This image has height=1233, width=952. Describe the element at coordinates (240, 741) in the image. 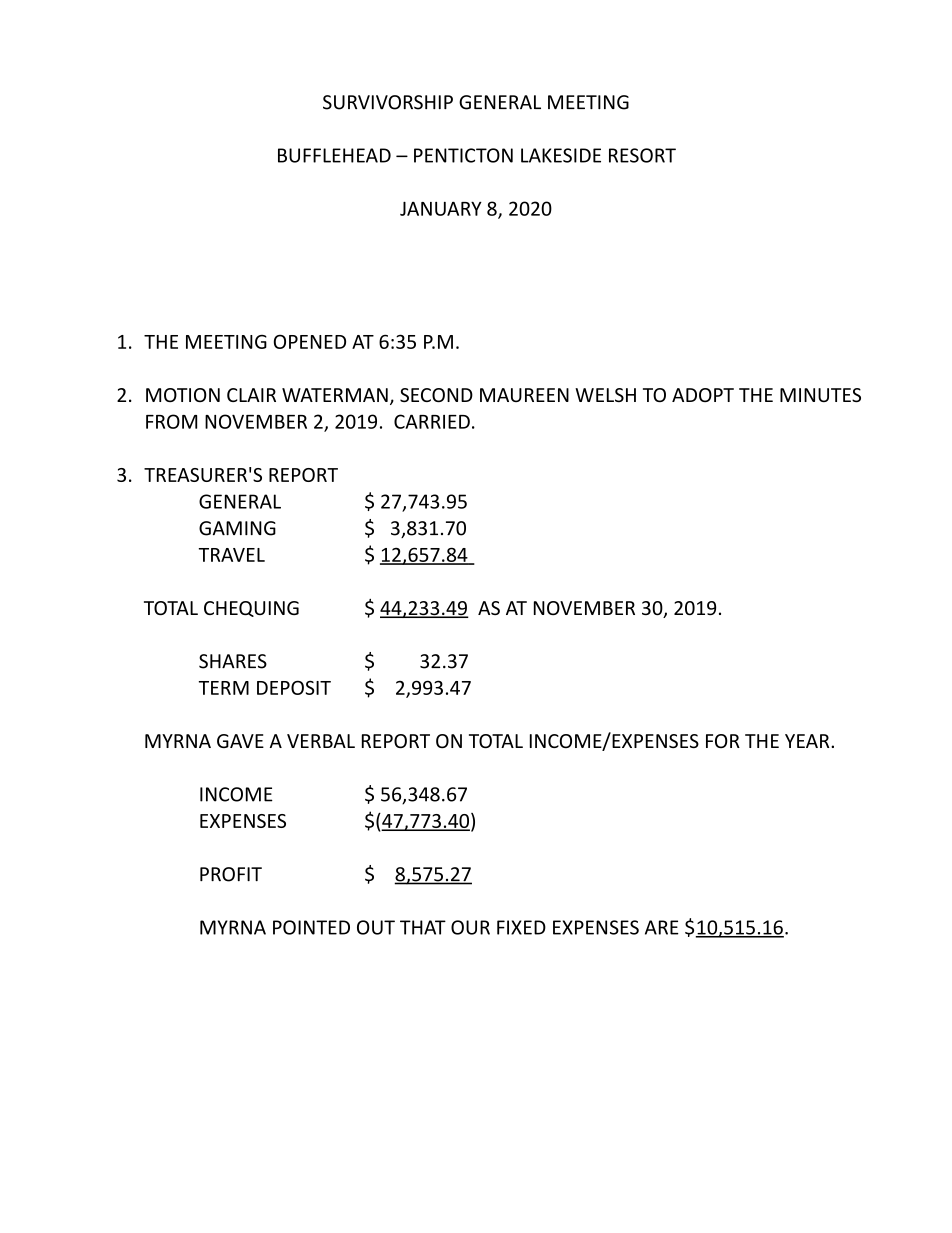

I see `GAVE` at that location.
